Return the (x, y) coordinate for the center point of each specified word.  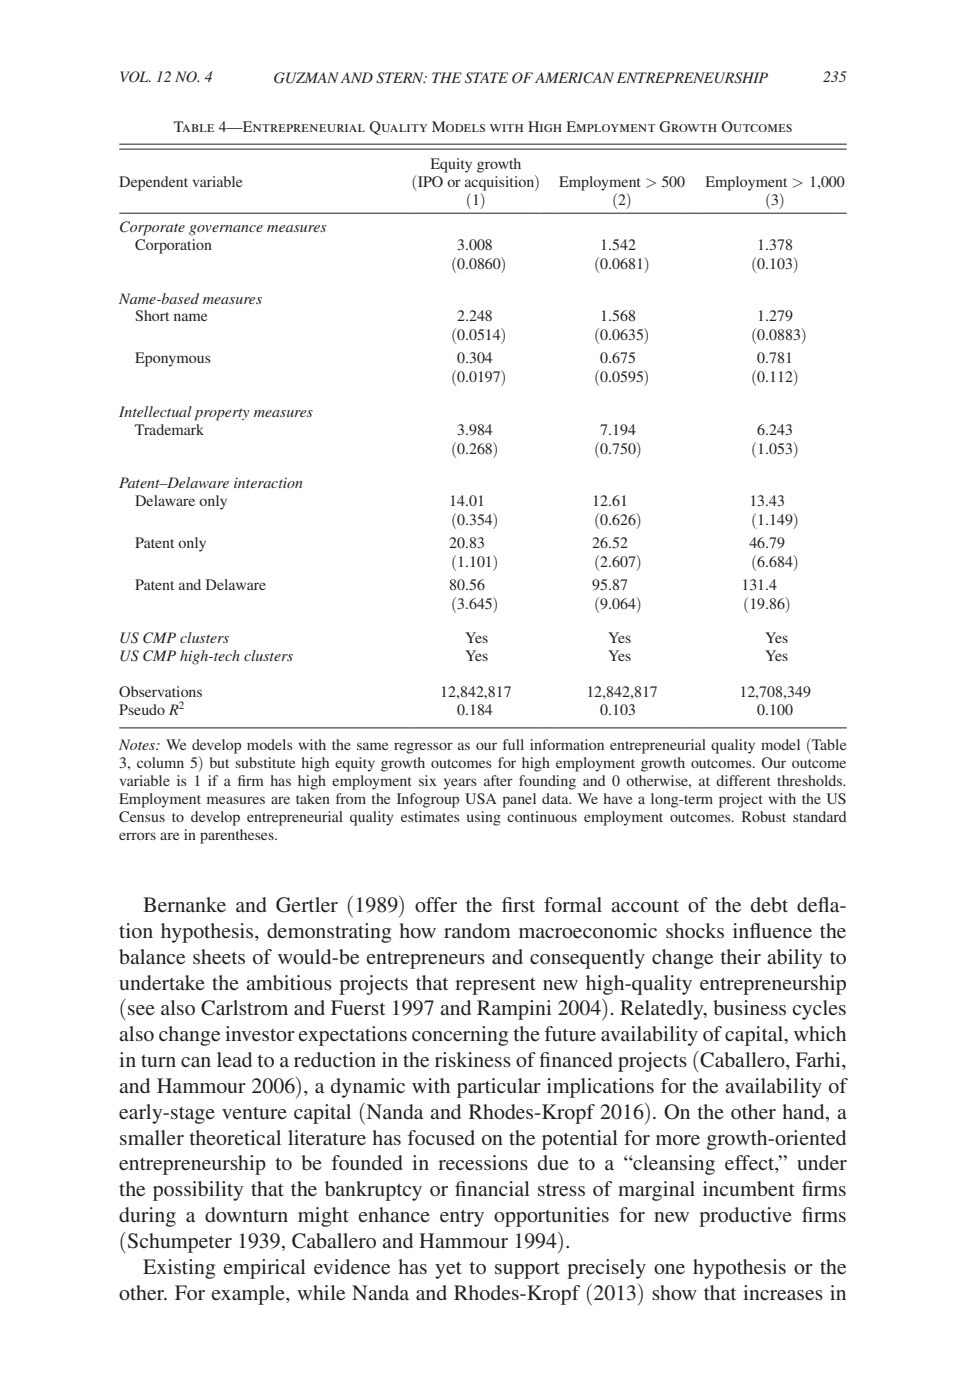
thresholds (810, 780)
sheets (219, 956)
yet (448, 1270)
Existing (179, 1269)
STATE (486, 78)
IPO (429, 181)
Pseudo (142, 709)
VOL (135, 77)
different (743, 780)
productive (745, 1217)
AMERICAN (574, 78)
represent (495, 986)
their (740, 956)
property (221, 414)
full (513, 744)
